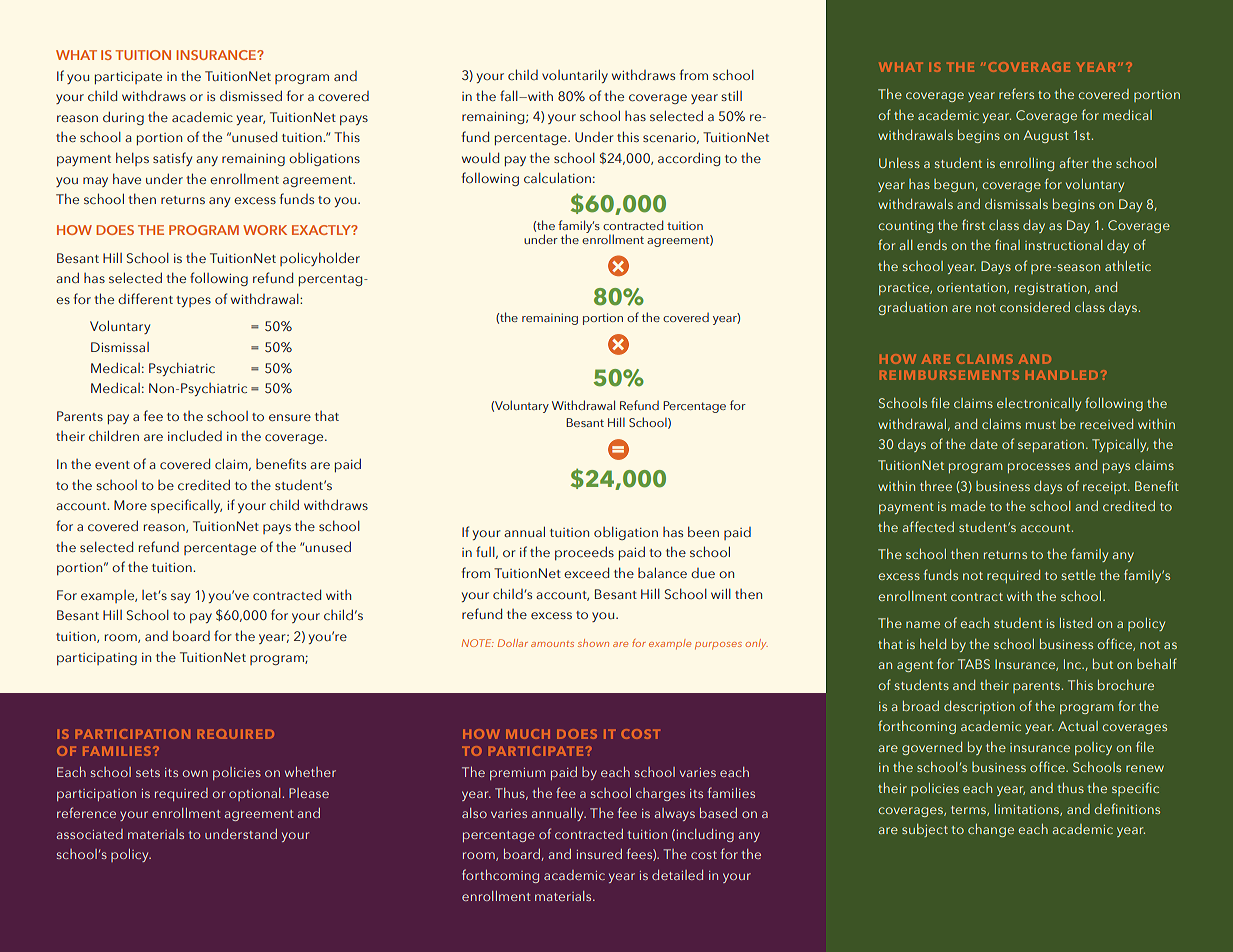 The width and height of the page is (1233, 952). What do you see at coordinates (575, 76) in the page?
I see `voluntarily` at bounding box center [575, 76].
